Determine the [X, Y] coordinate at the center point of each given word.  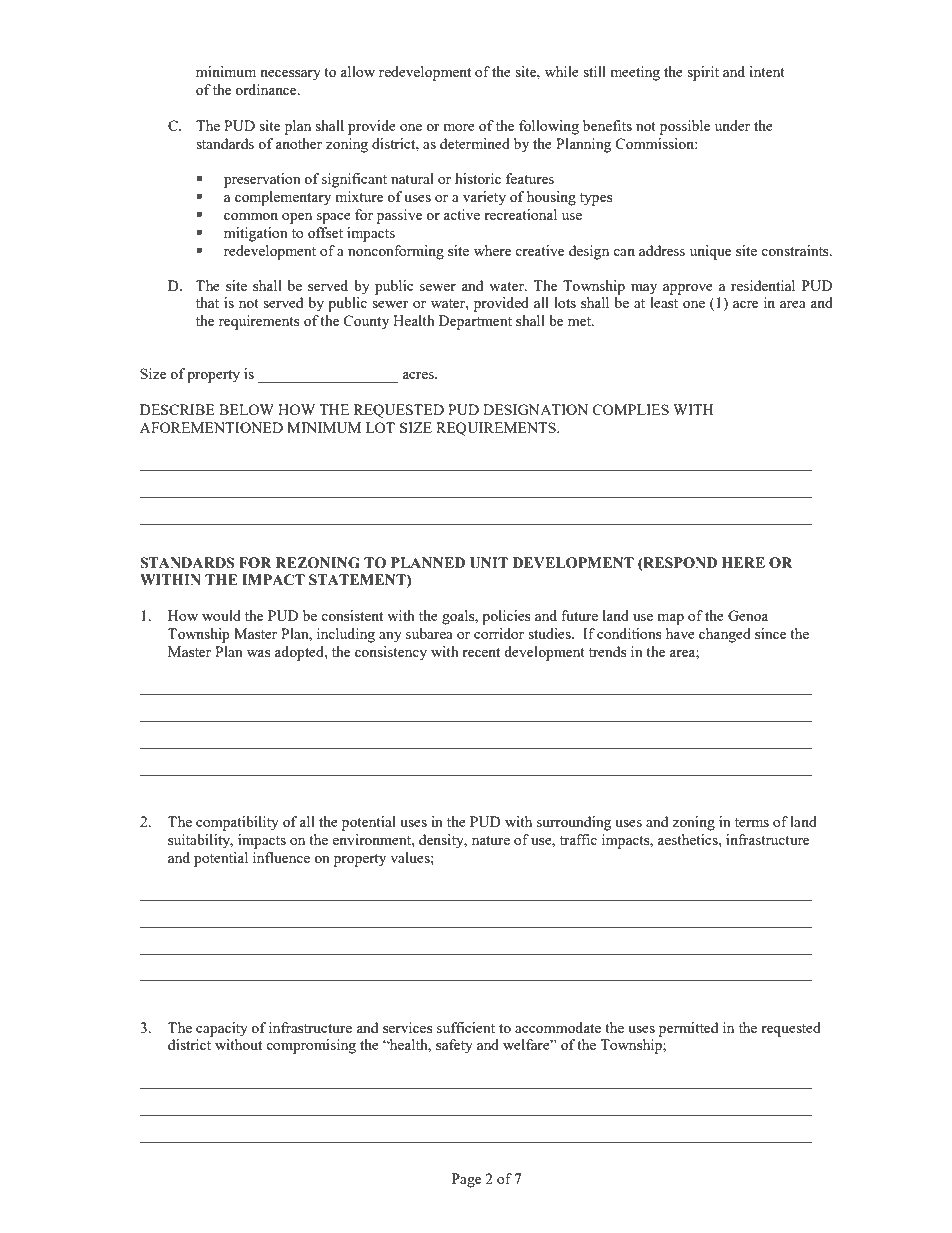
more [459, 127]
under [732, 125]
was [258, 653]
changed [725, 635]
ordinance [267, 89]
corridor [499, 633]
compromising [311, 1046]
